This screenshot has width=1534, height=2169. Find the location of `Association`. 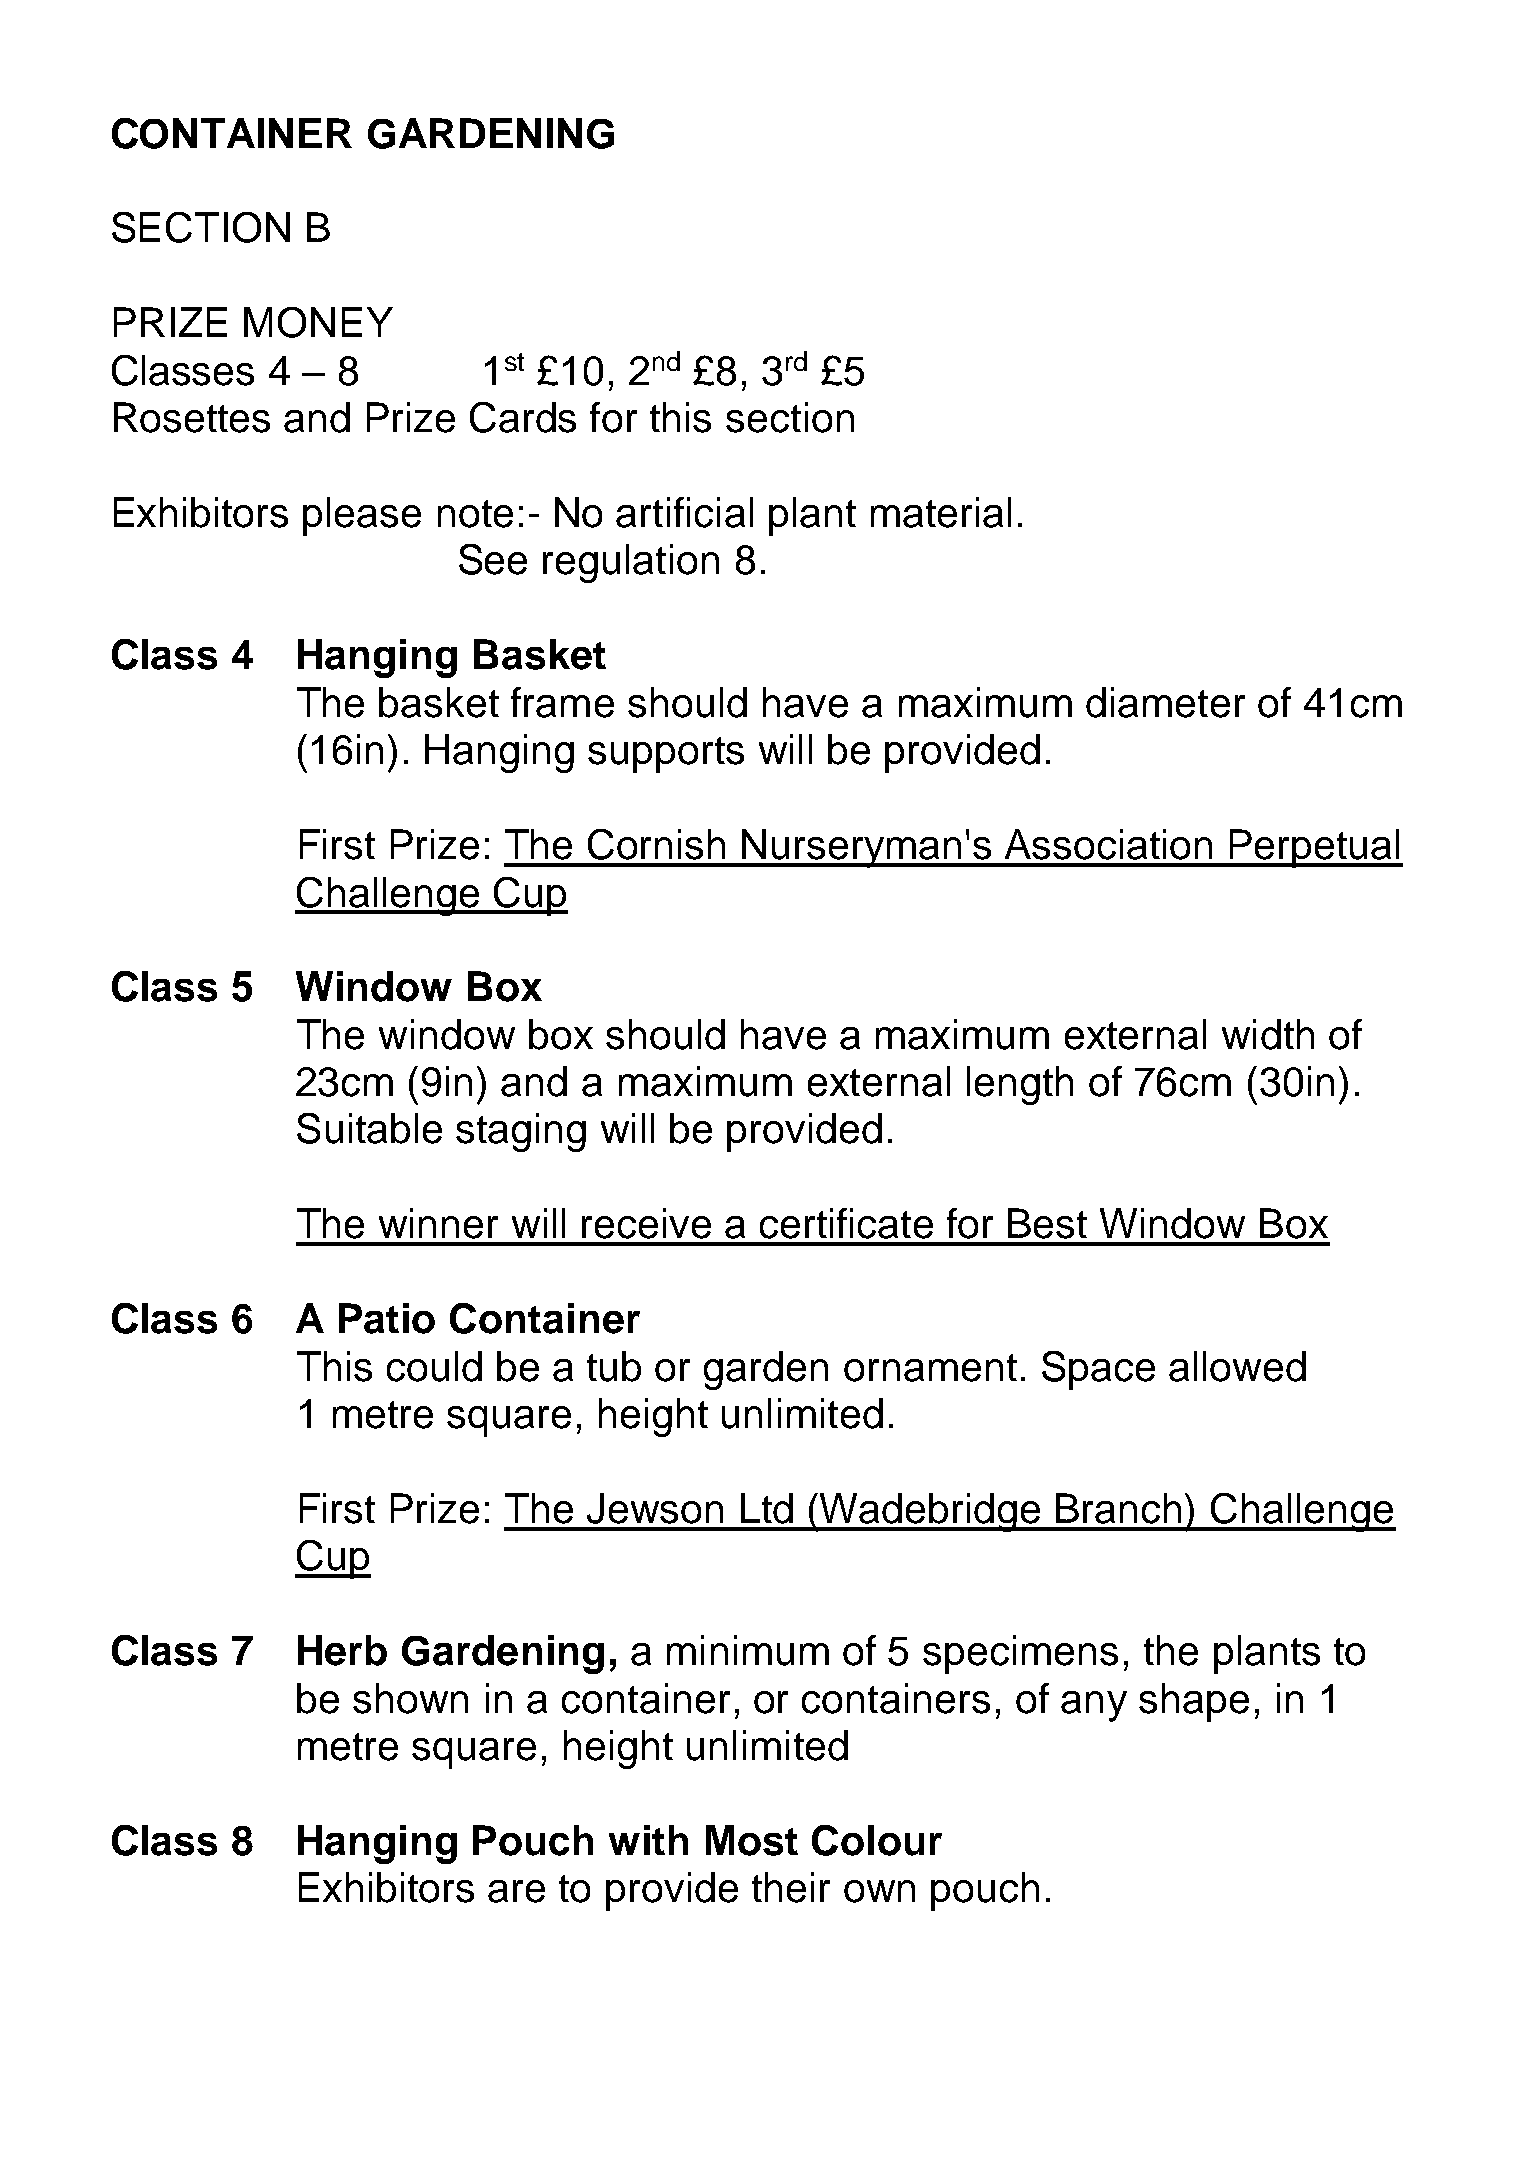

Association is located at coordinates (1108, 844).
